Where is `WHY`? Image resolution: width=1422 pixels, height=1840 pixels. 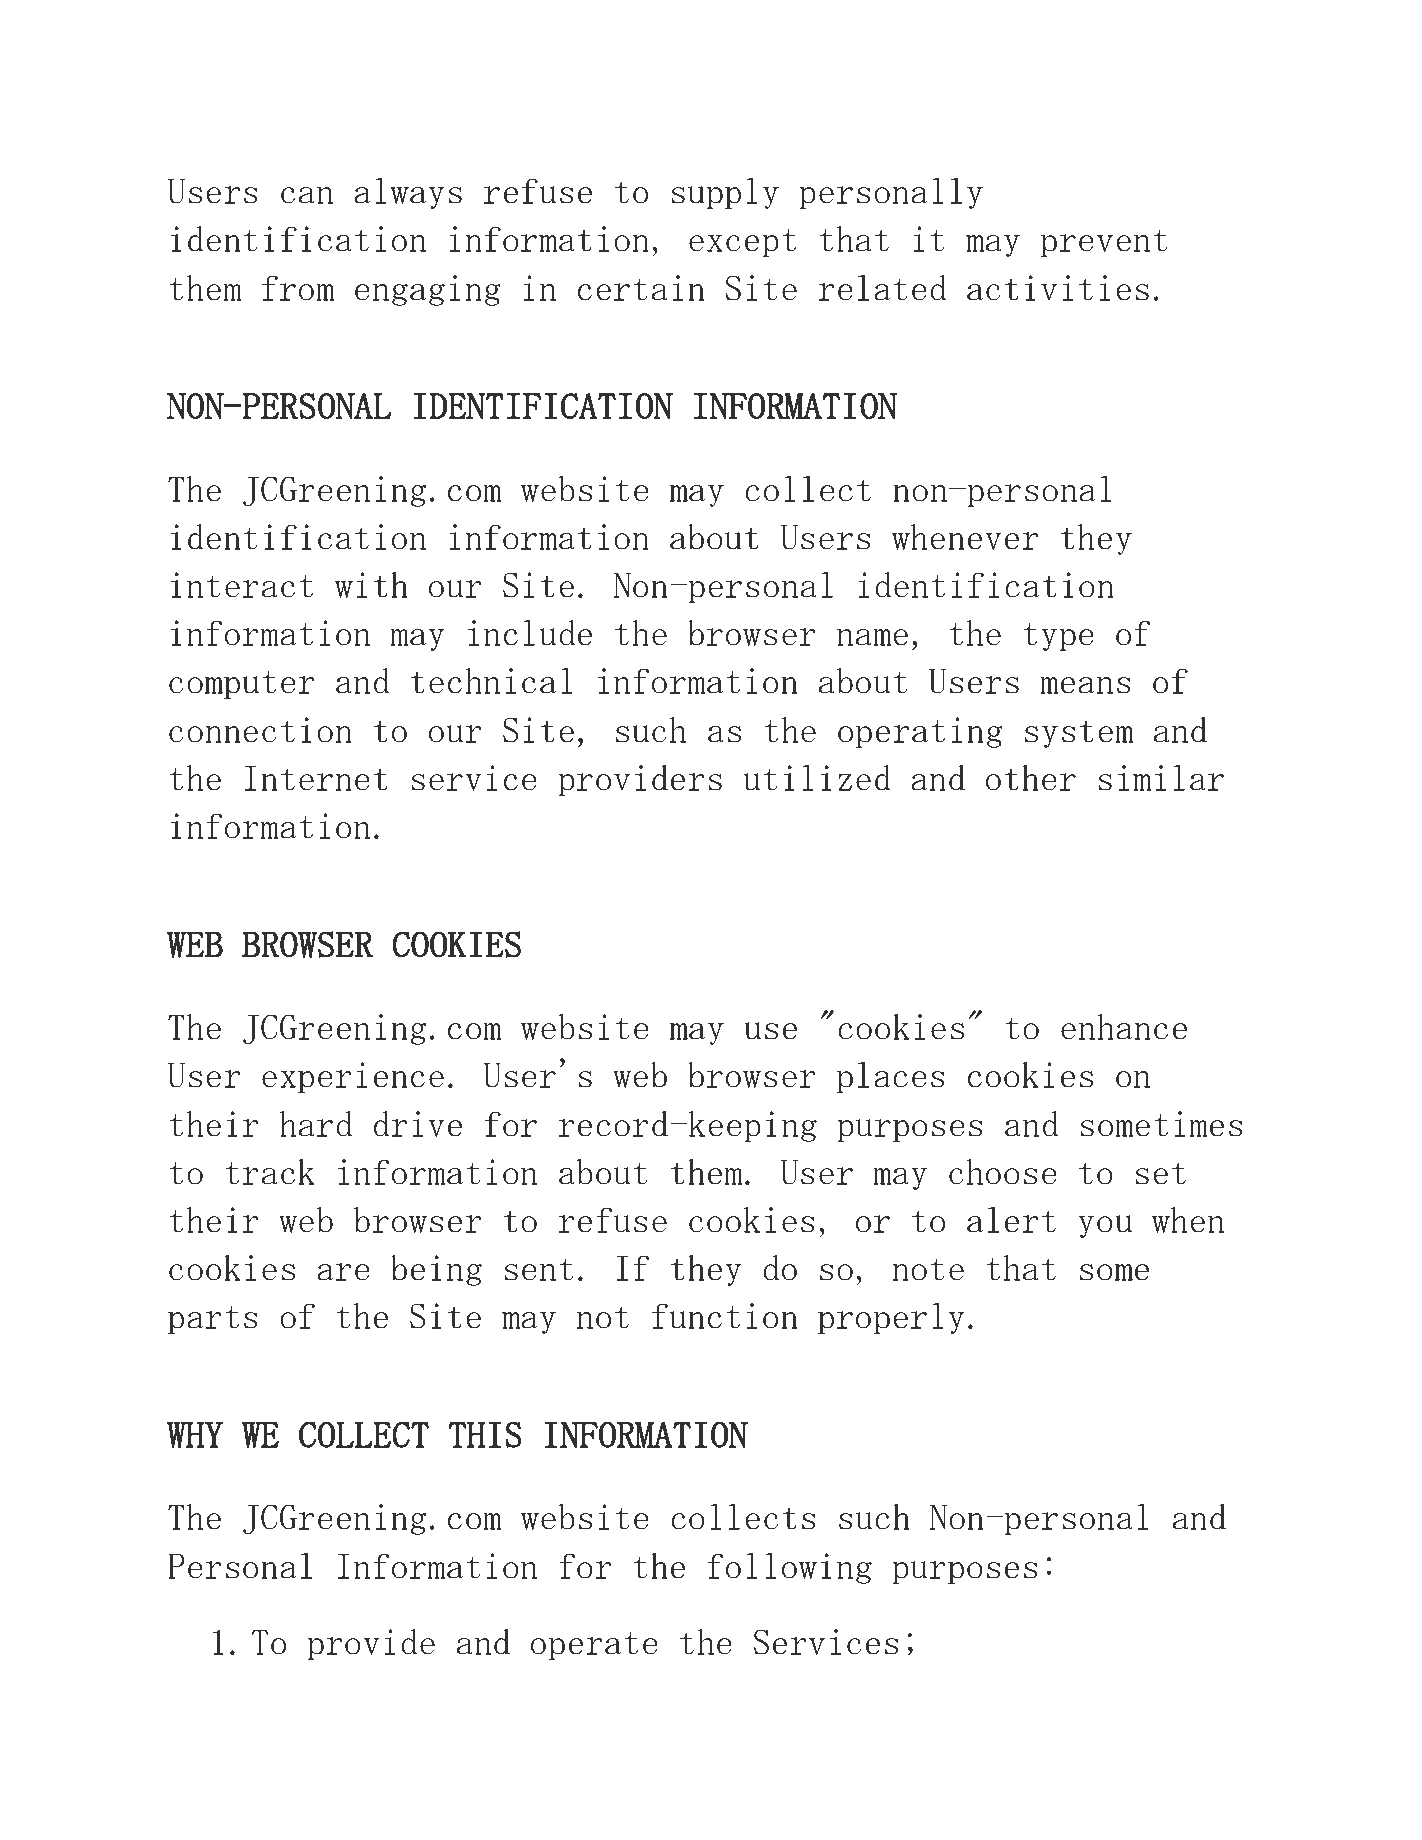 WHY is located at coordinates (195, 1435).
